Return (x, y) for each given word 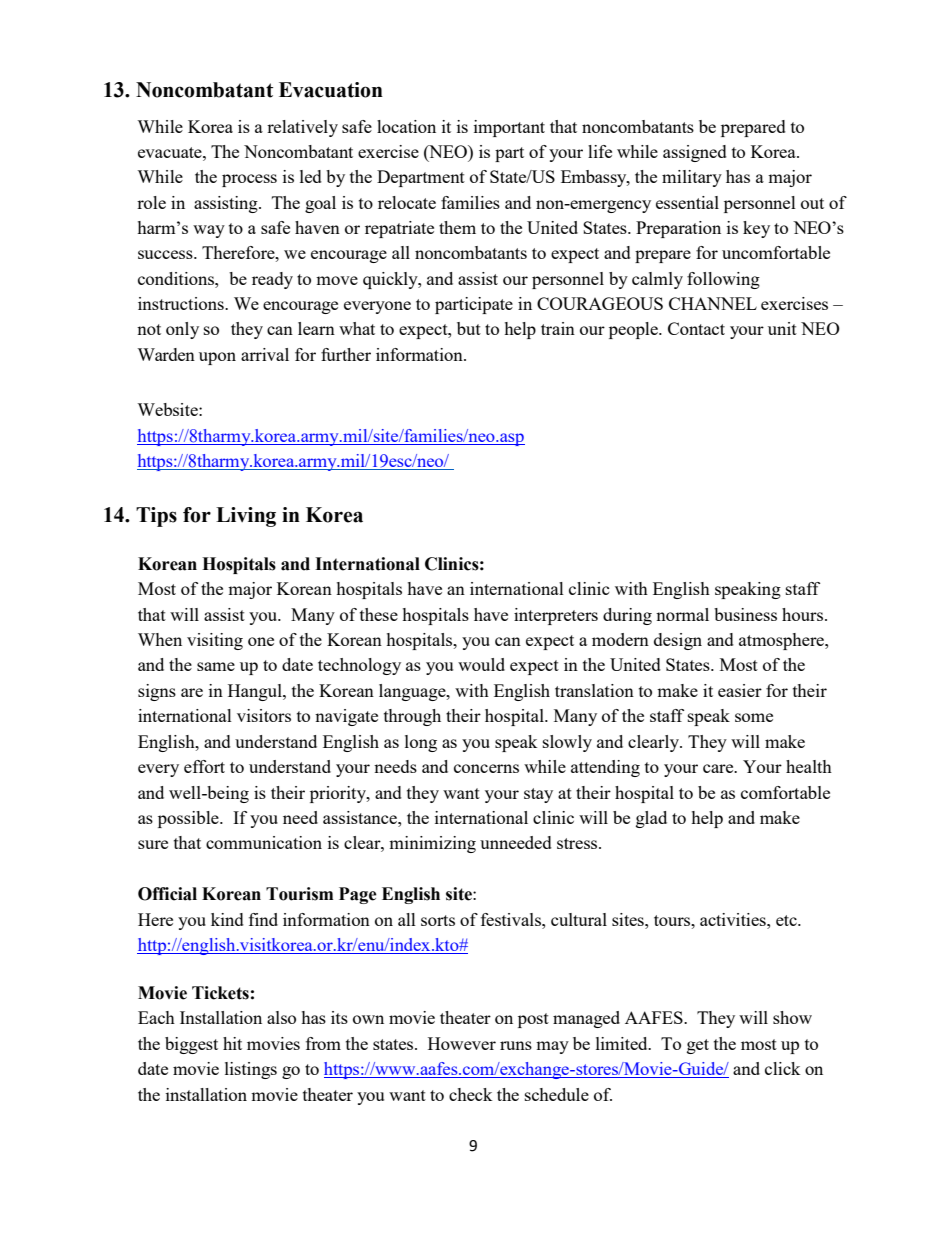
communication (264, 842)
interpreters (556, 616)
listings (251, 1070)
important (509, 128)
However (462, 1043)
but (469, 328)
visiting (215, 641)
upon (217, 358)
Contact (696, 328)
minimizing (432, 844)
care (719, 768)
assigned (695, 153)
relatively (302, 128)
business (745, 614)
